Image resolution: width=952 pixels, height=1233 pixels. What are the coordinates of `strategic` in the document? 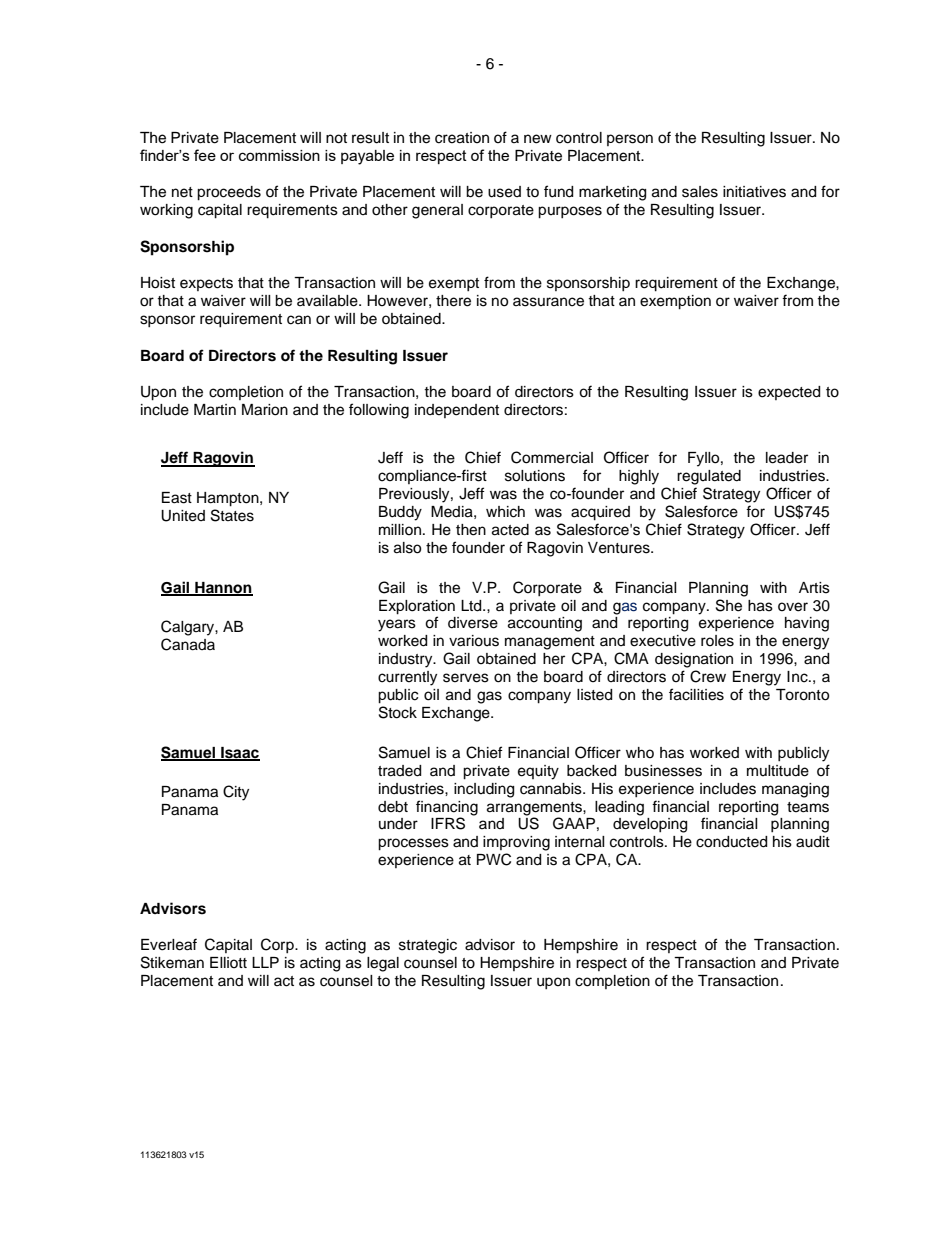 It's located at (428, 946).
